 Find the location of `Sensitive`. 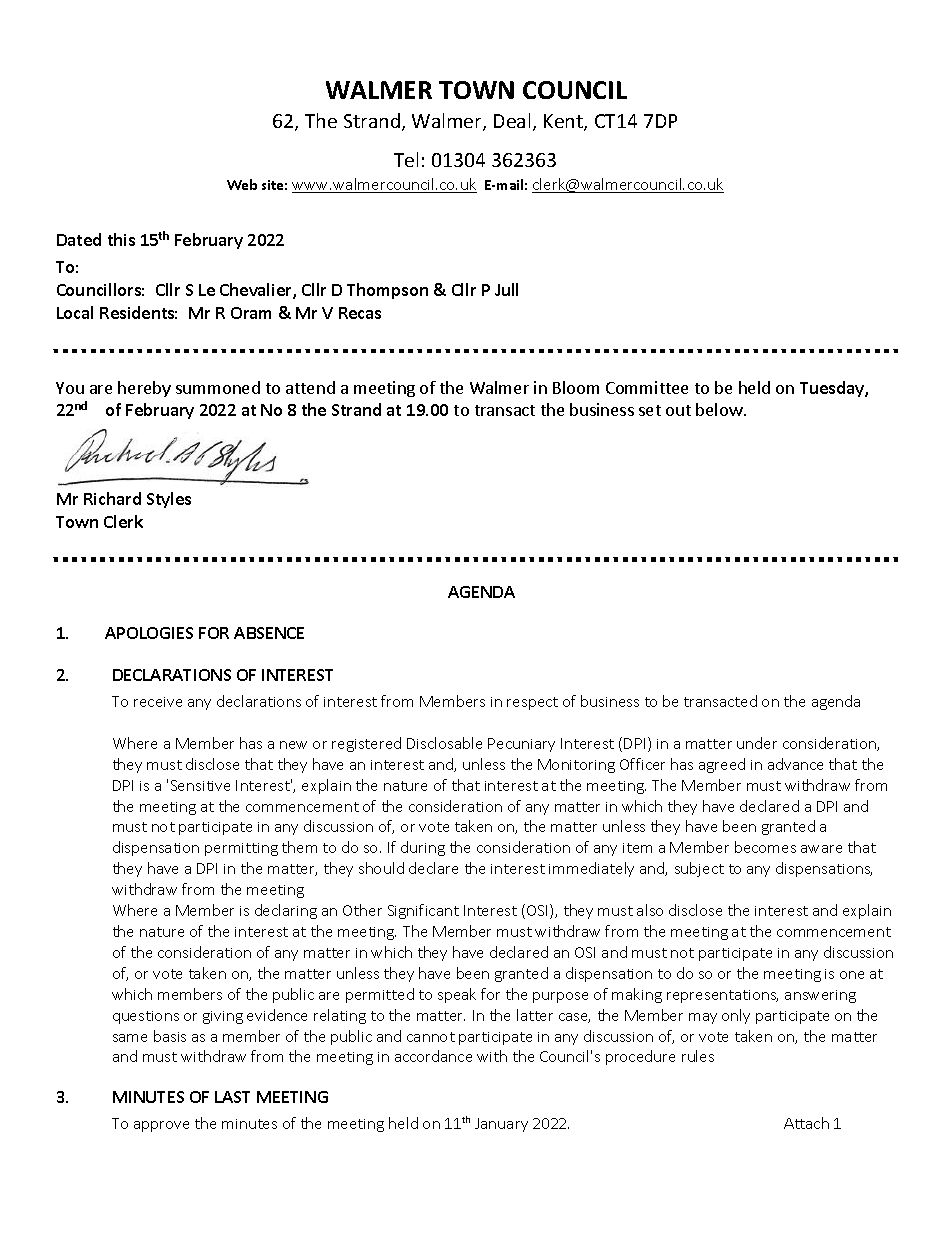

Sensitive is located at coordinates (200, 785).
